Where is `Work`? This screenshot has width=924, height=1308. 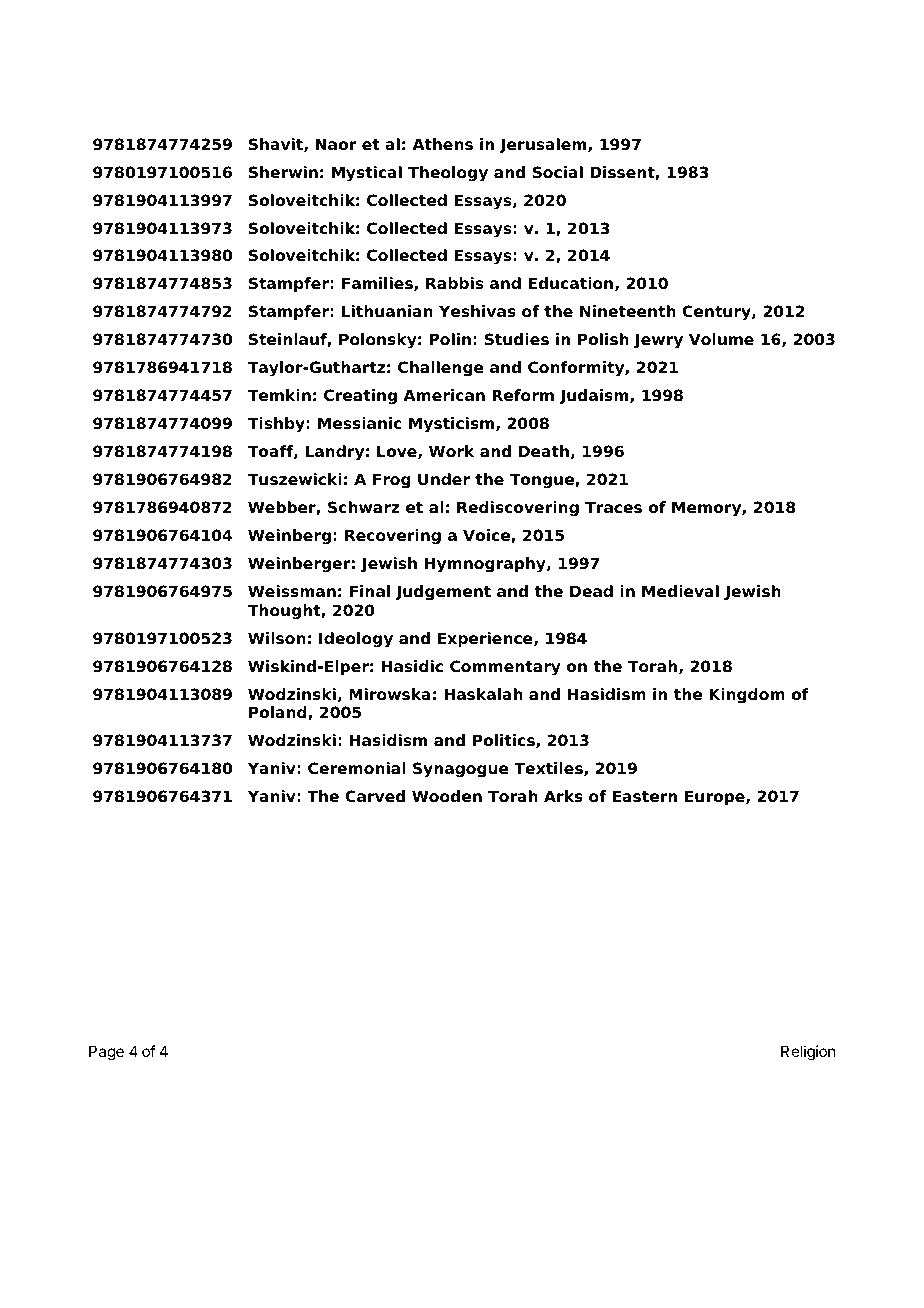 Work is located at coordinates (452, 451).
